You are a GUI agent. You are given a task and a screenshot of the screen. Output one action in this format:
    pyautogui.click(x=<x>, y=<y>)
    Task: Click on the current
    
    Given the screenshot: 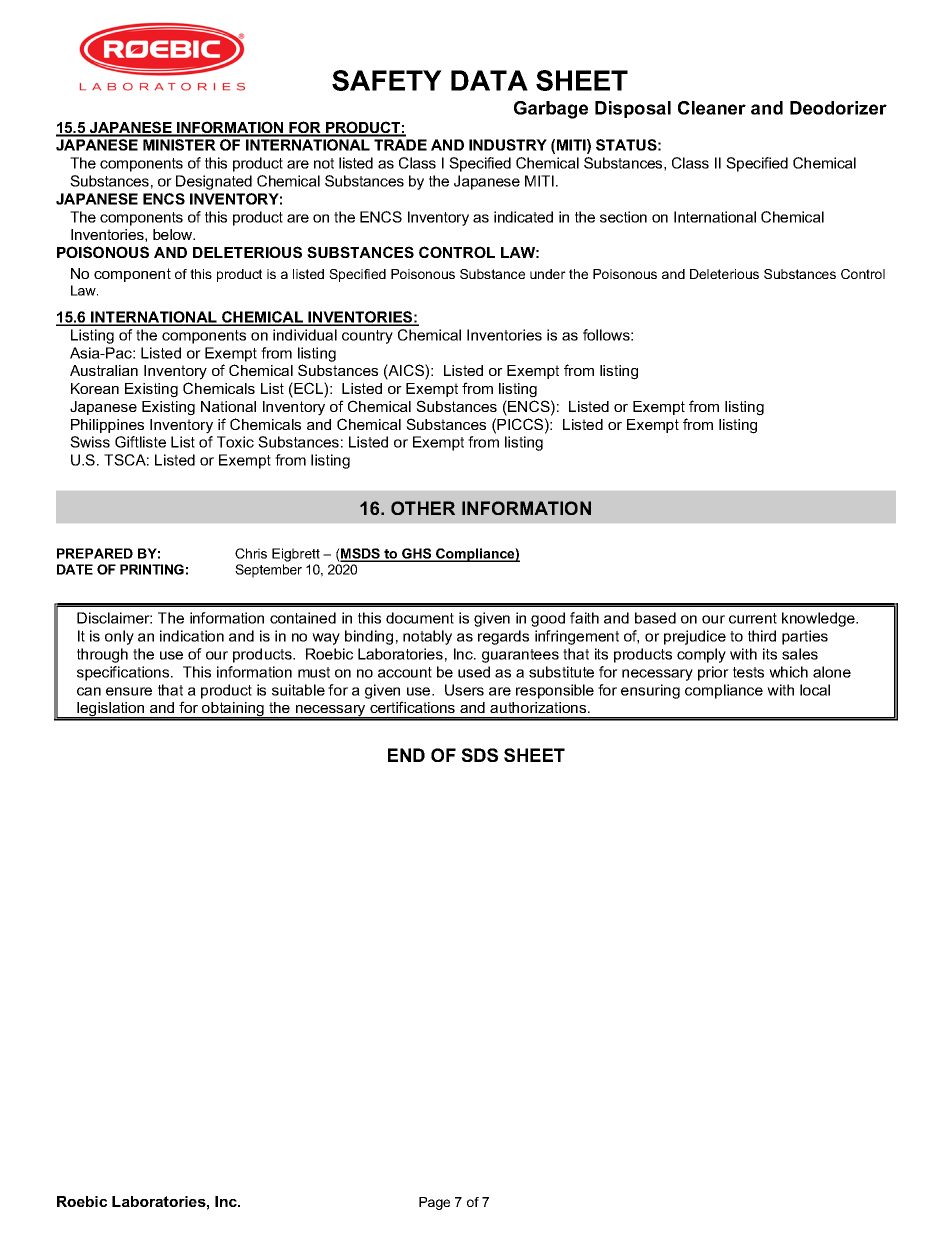 What is the action you would take?
    pyautogui.click(x=753, y=618)
